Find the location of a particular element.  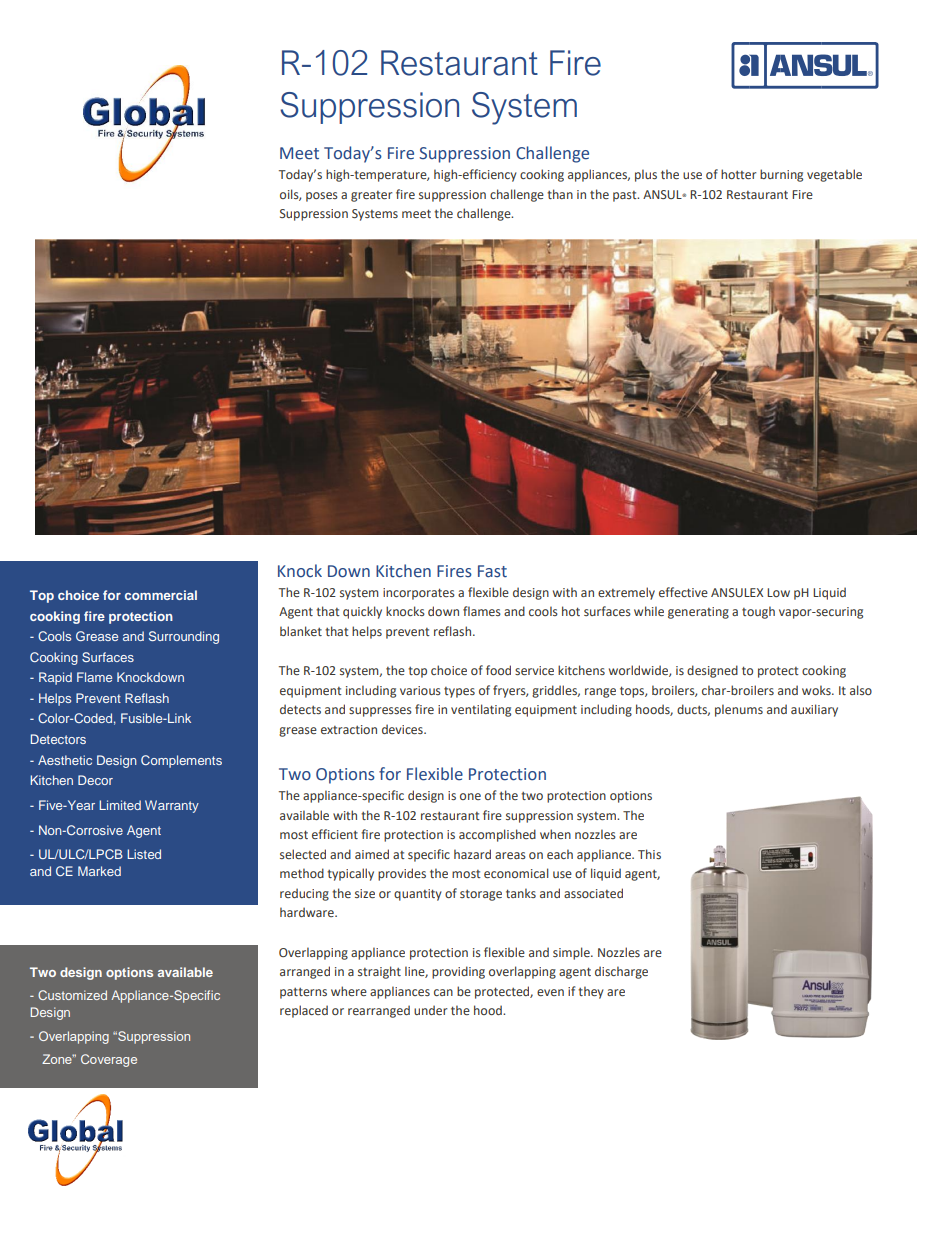

poses is located at coordinates (322, 197).
